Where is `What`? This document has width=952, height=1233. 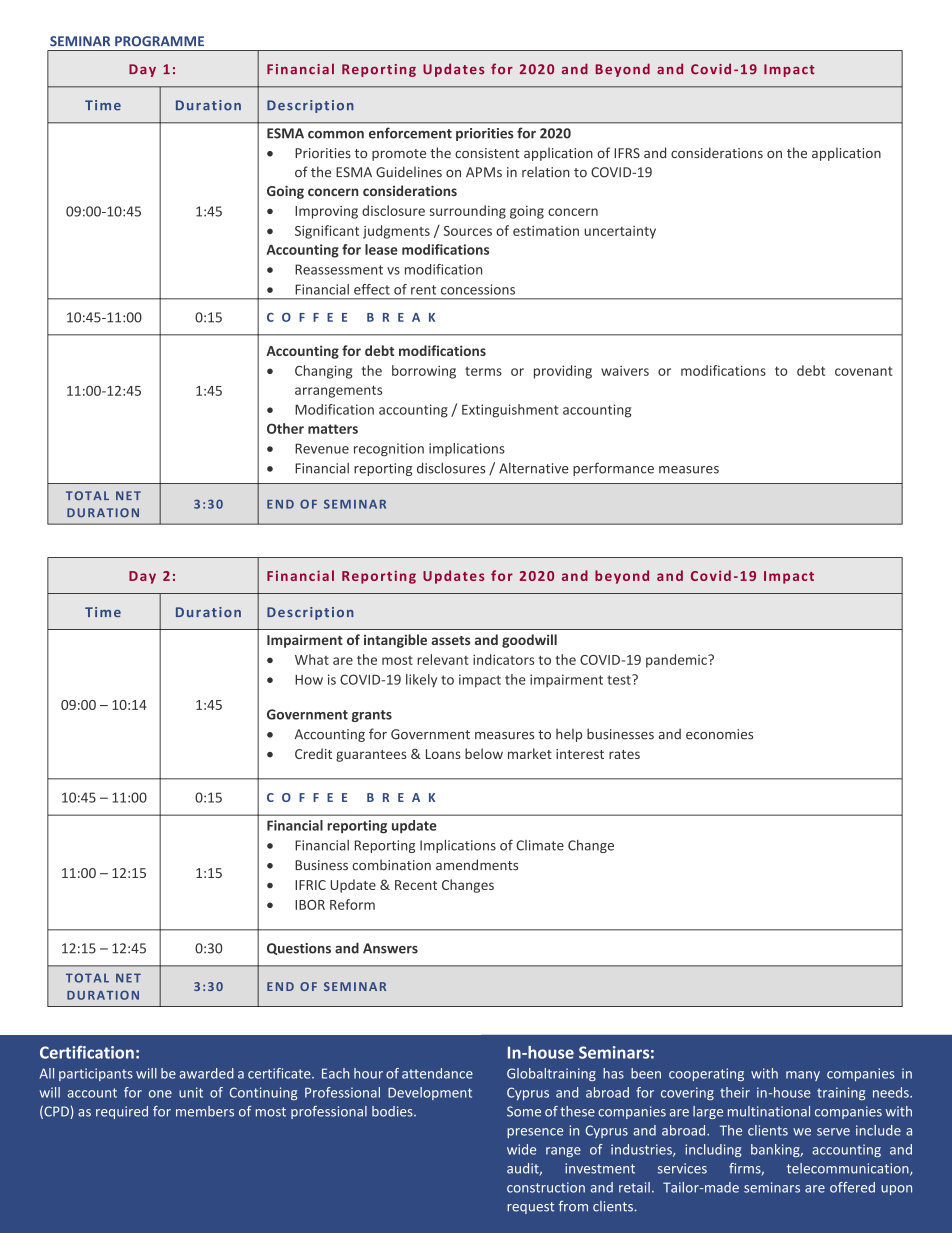 What is located at coordinates (312, 659).
